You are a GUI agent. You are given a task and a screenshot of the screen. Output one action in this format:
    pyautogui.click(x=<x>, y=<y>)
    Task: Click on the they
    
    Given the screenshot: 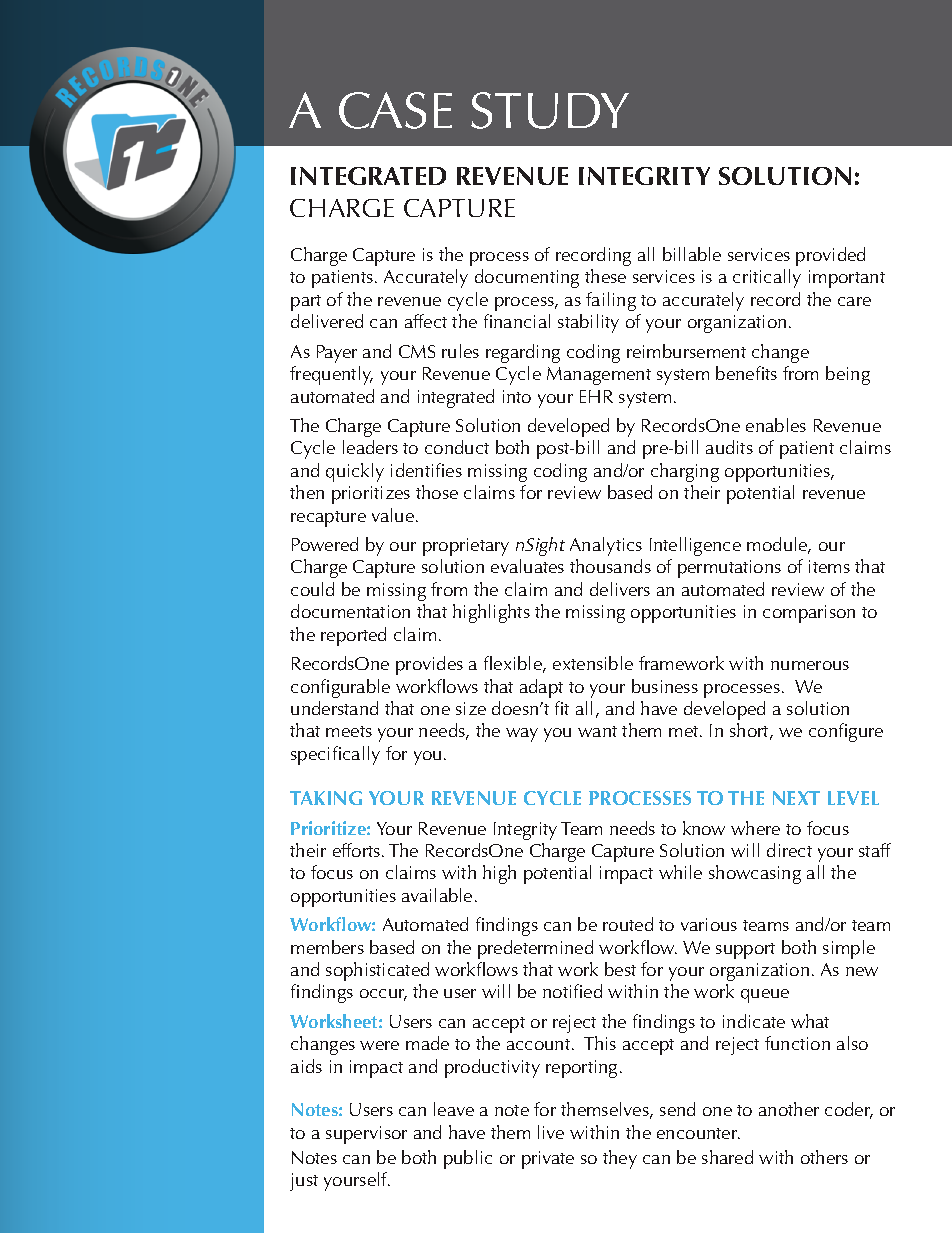 What is the action you would take?
    pyautogui.click(x=620, y=1159)
